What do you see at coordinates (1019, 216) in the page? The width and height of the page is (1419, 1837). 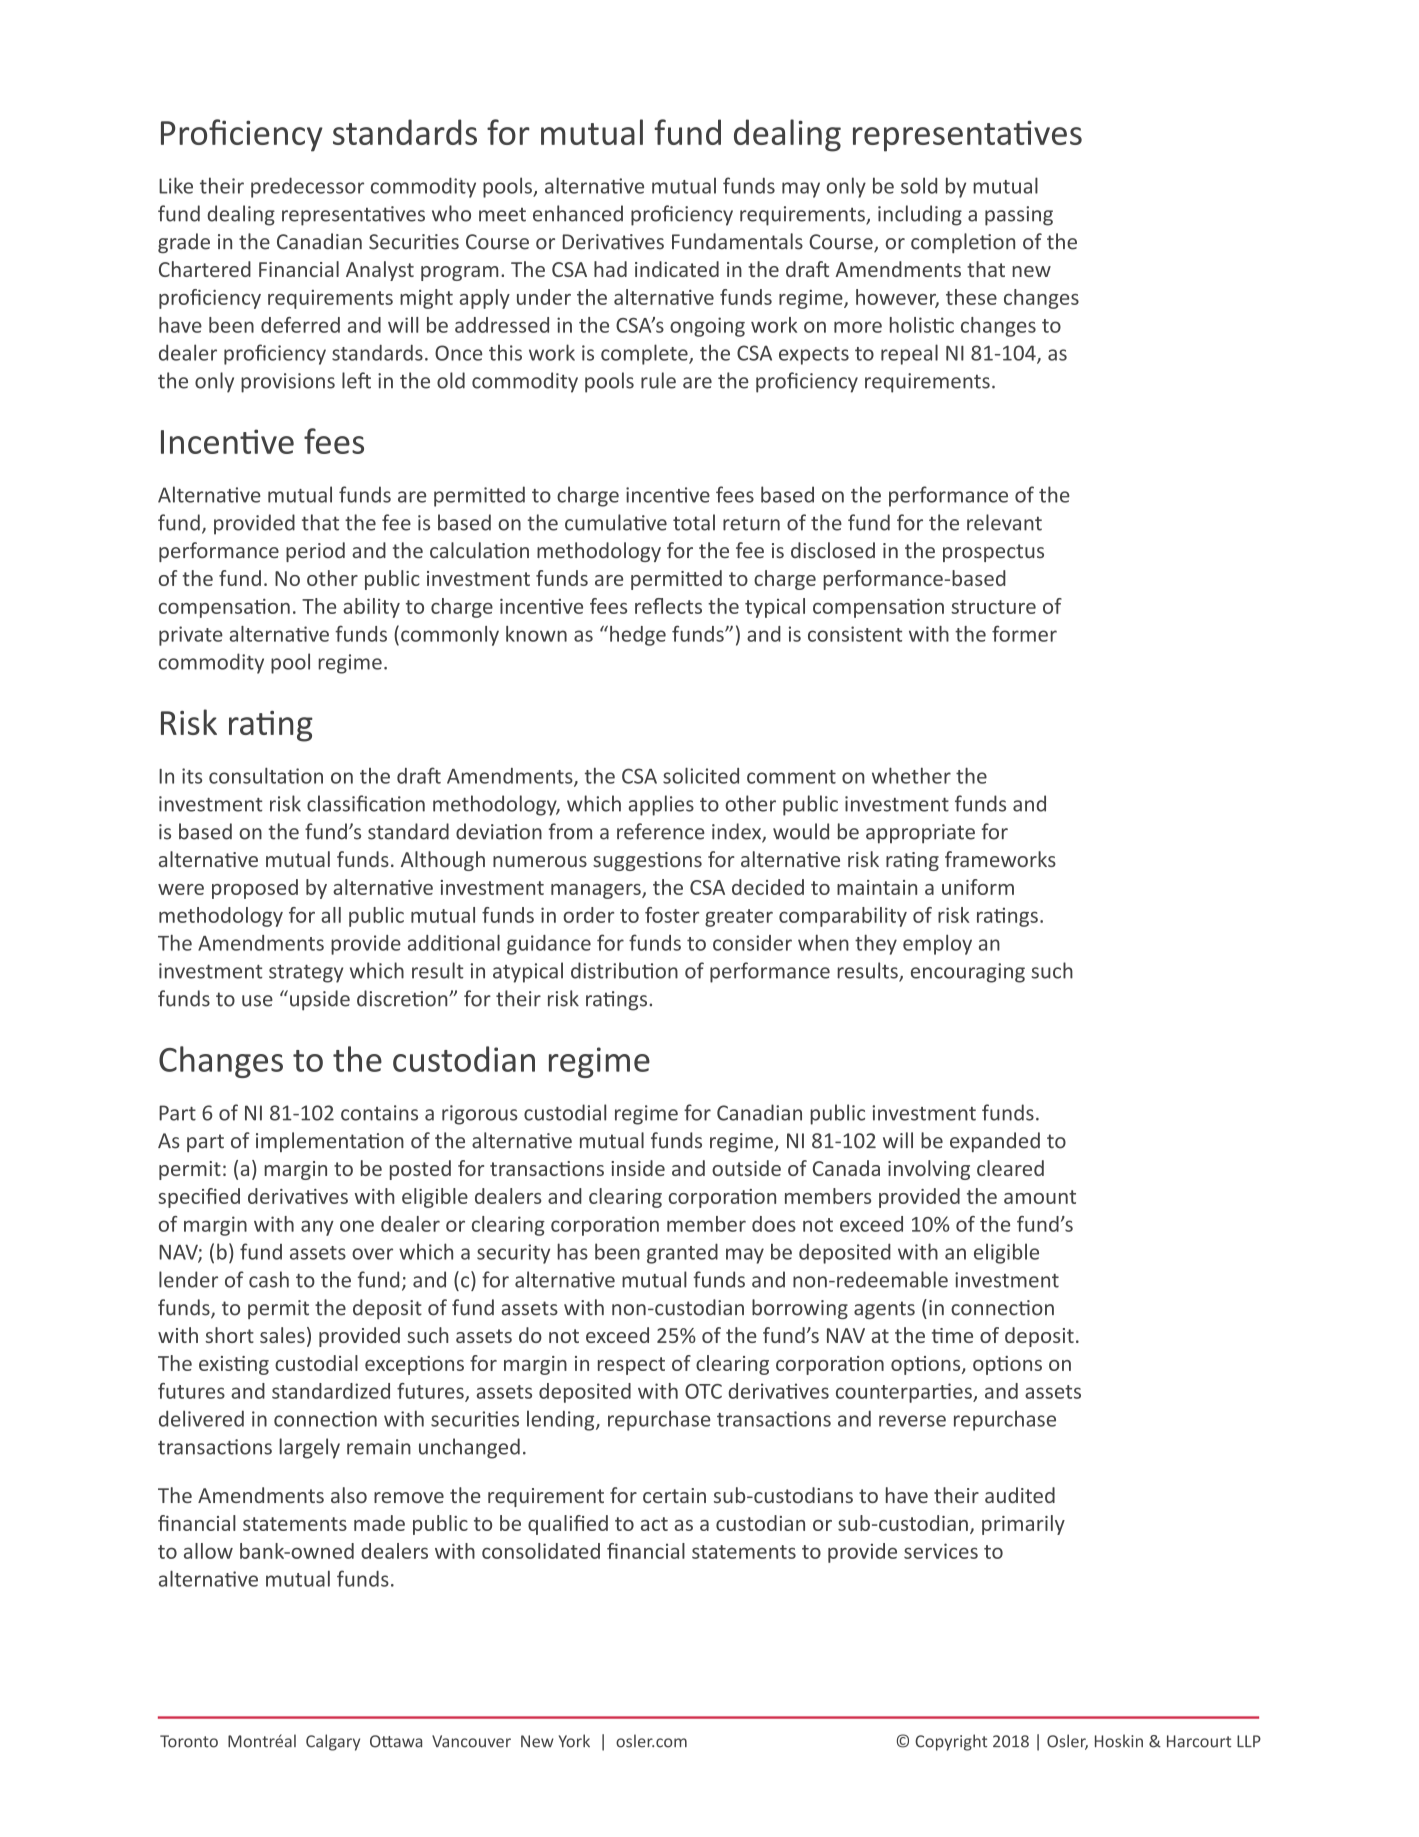 I see `passing` at bounding box center [1019, 216].
